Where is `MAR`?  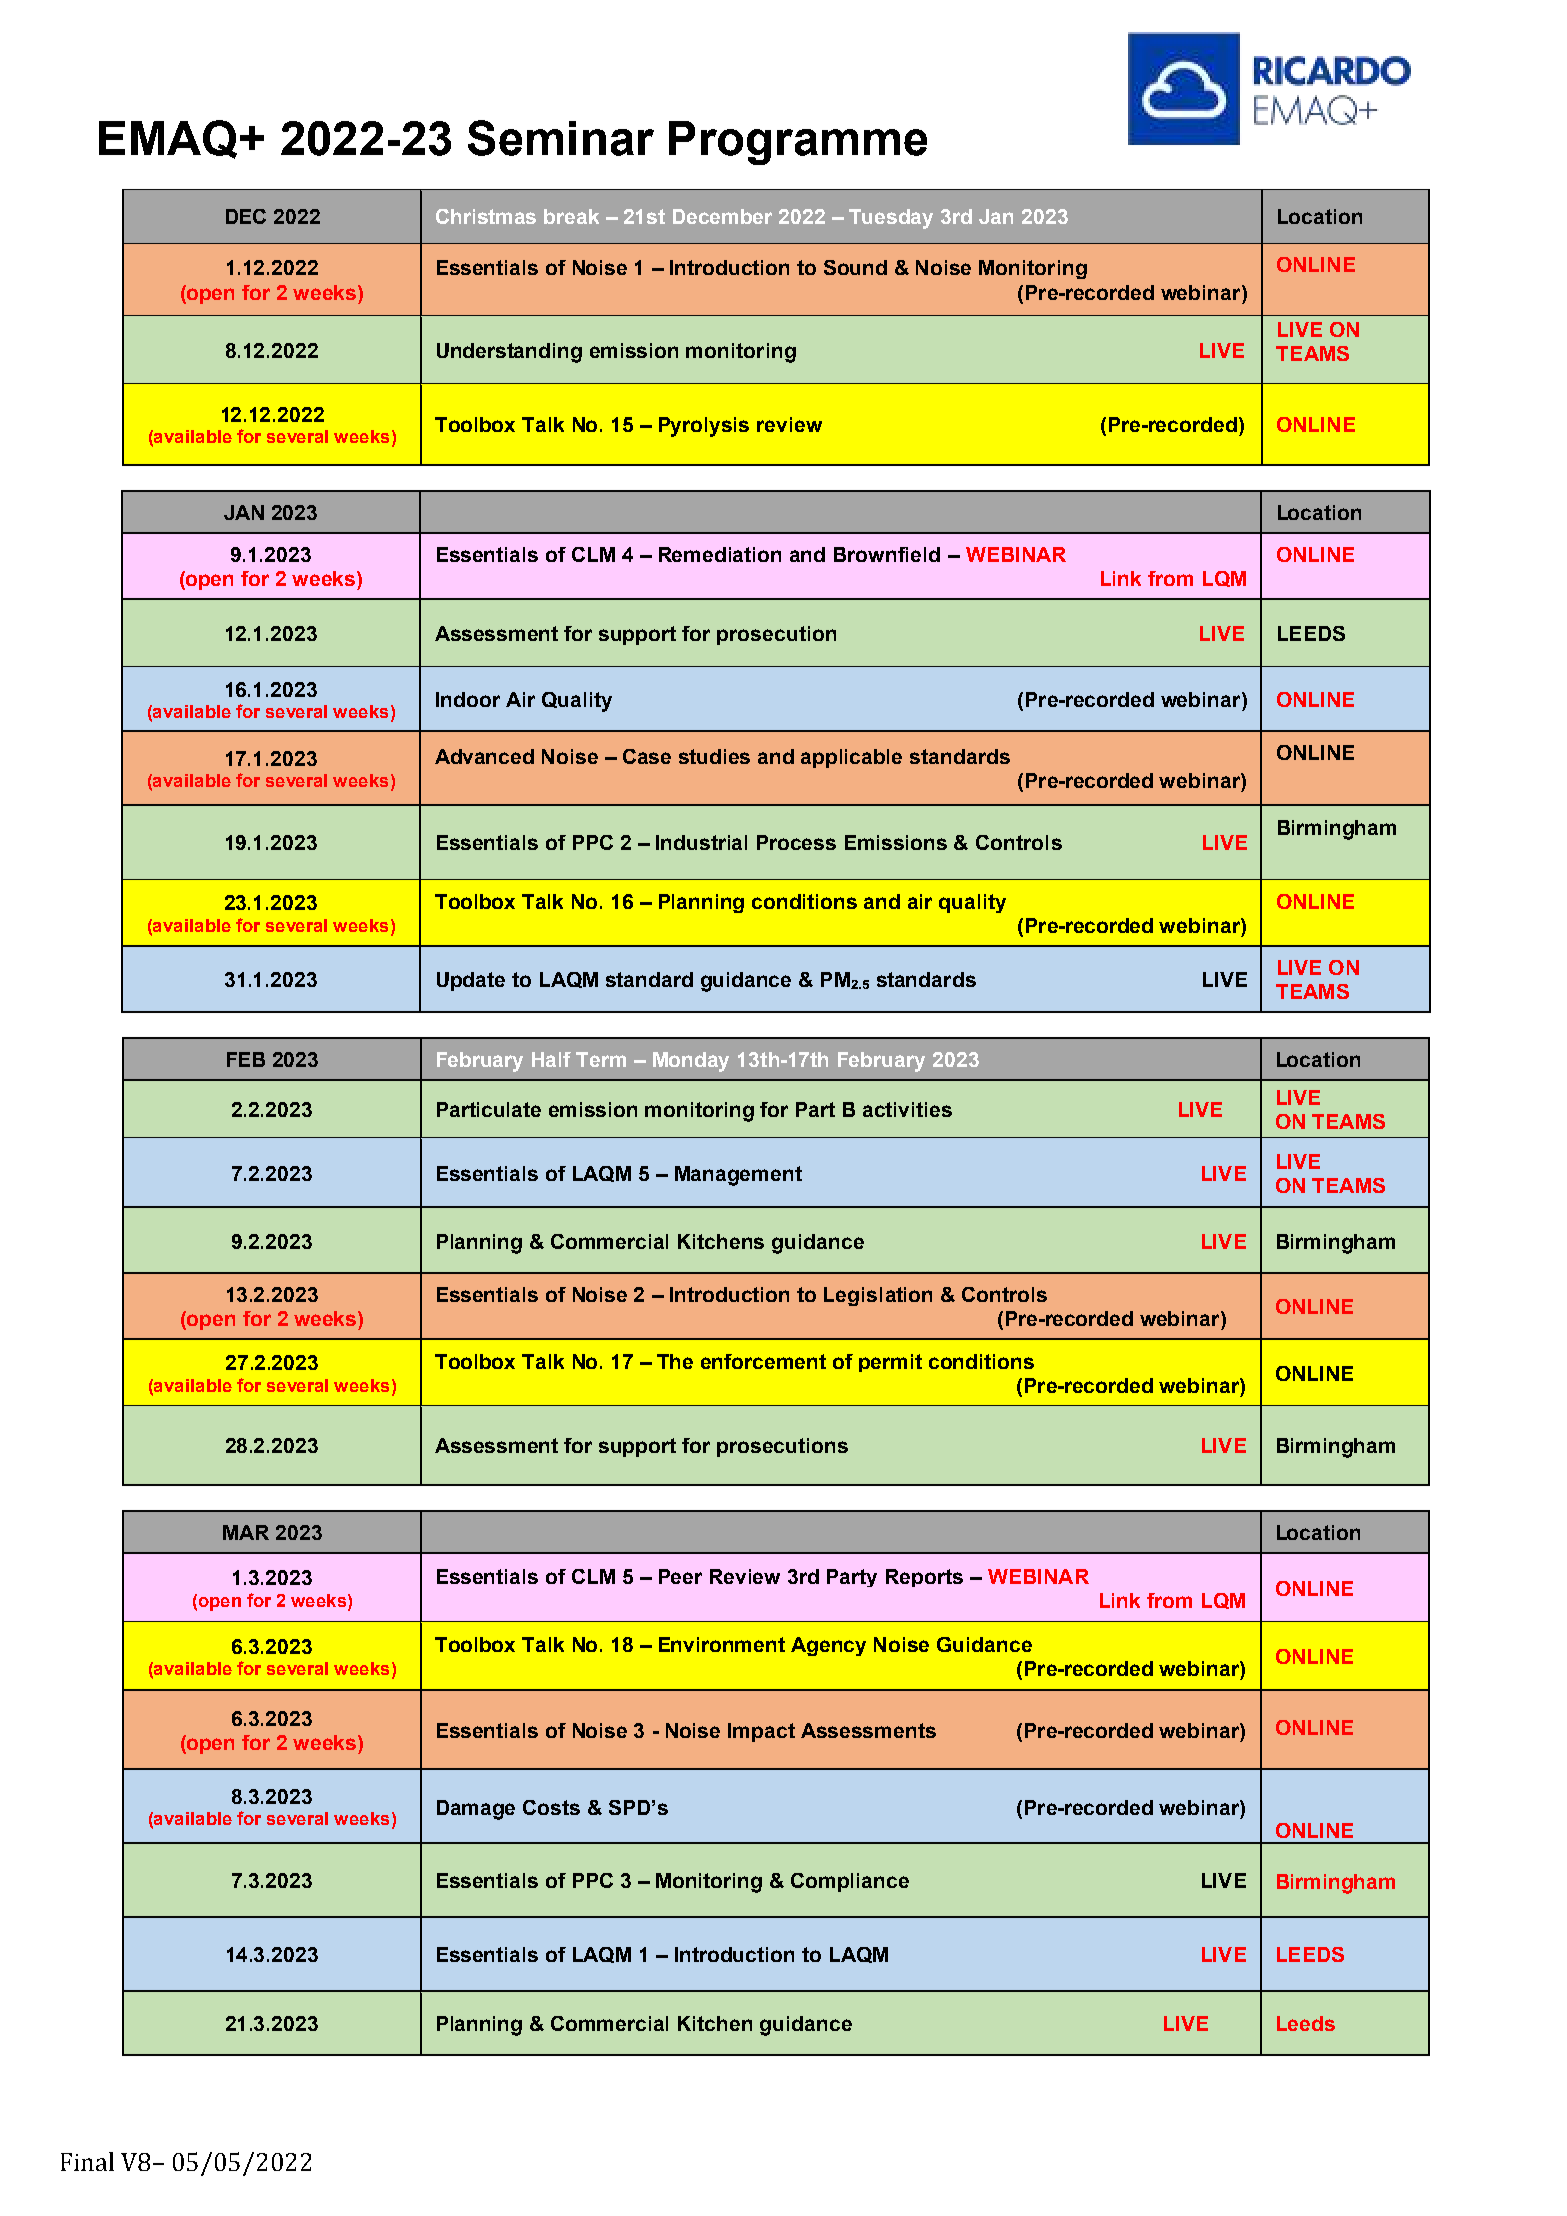
MAR is located at coordinates (246, 1532).
